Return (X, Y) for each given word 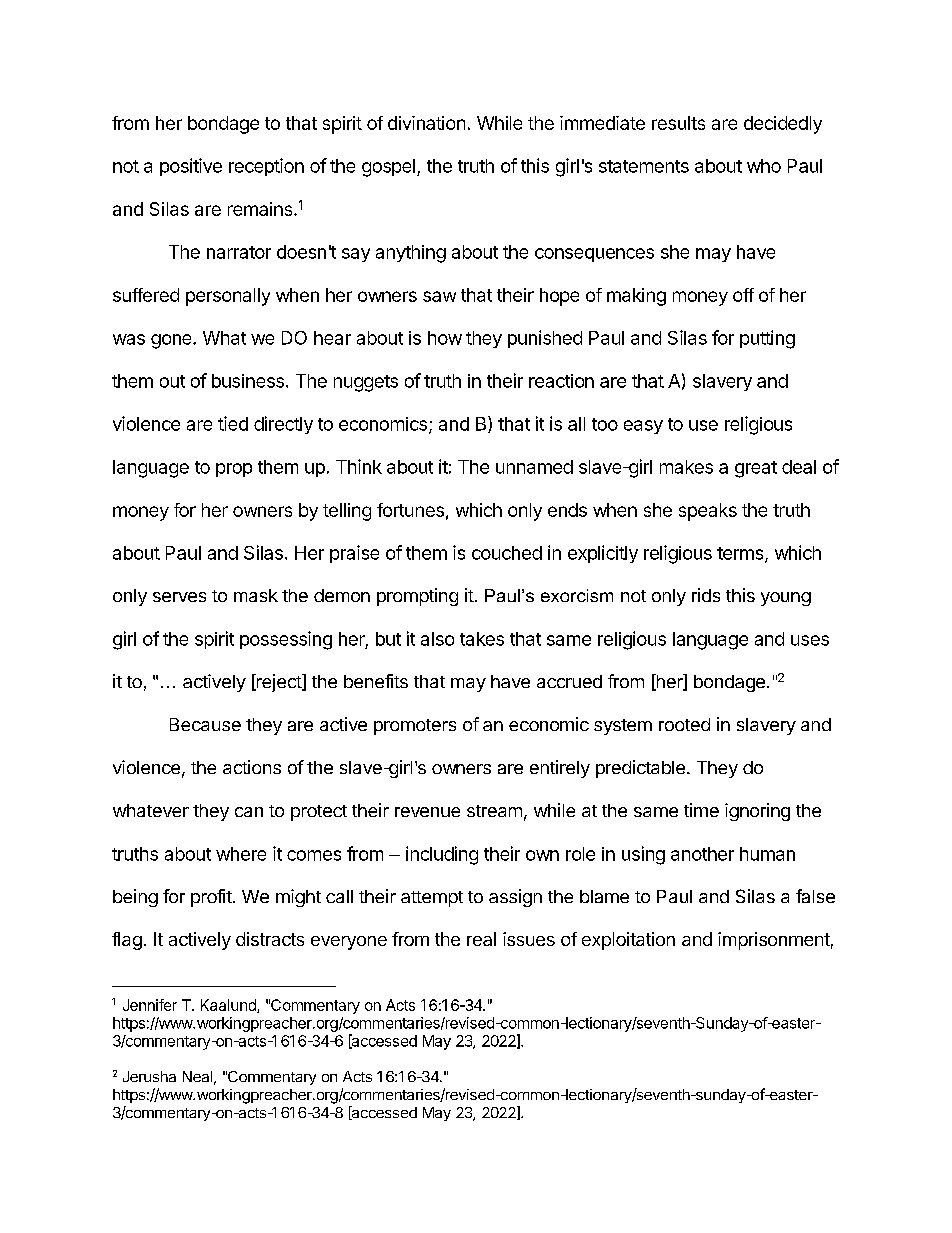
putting (767, 339)
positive (191, 167)
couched (507, 553)
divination (426, 123)
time (701, 810)
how (445, 338)
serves (179, 597)
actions (252, 767)
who (764, 166)
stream (494, 811)
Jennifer (150, 1005)
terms (741, 554)
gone (172, 341)
